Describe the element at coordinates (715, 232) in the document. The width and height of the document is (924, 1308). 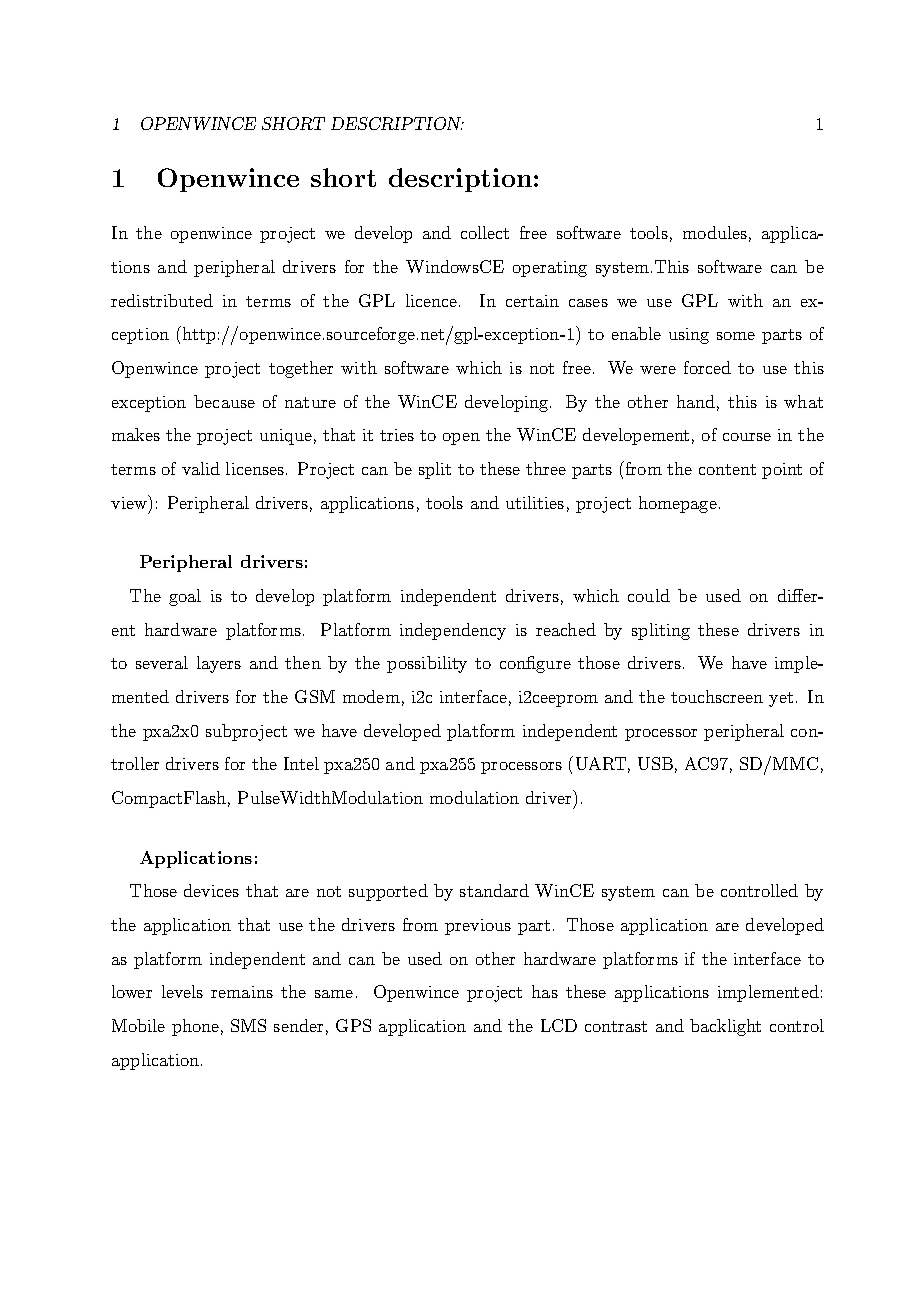
I see `modules` at that location.
